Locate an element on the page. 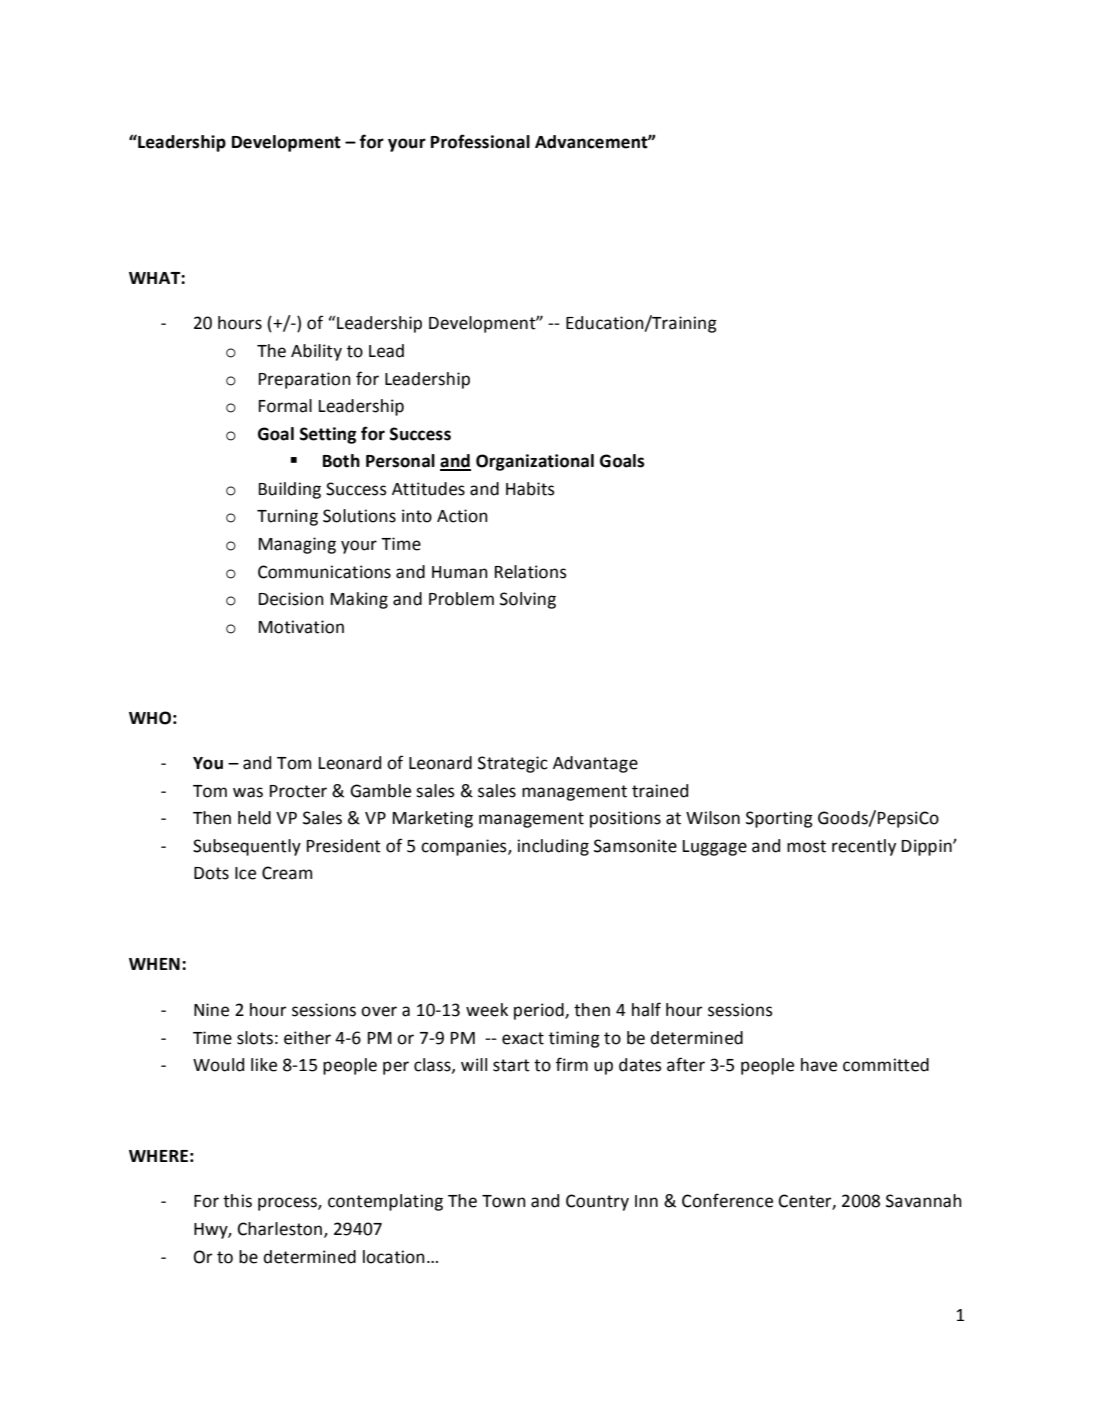  WHO is located at coordinates (150, 718).
